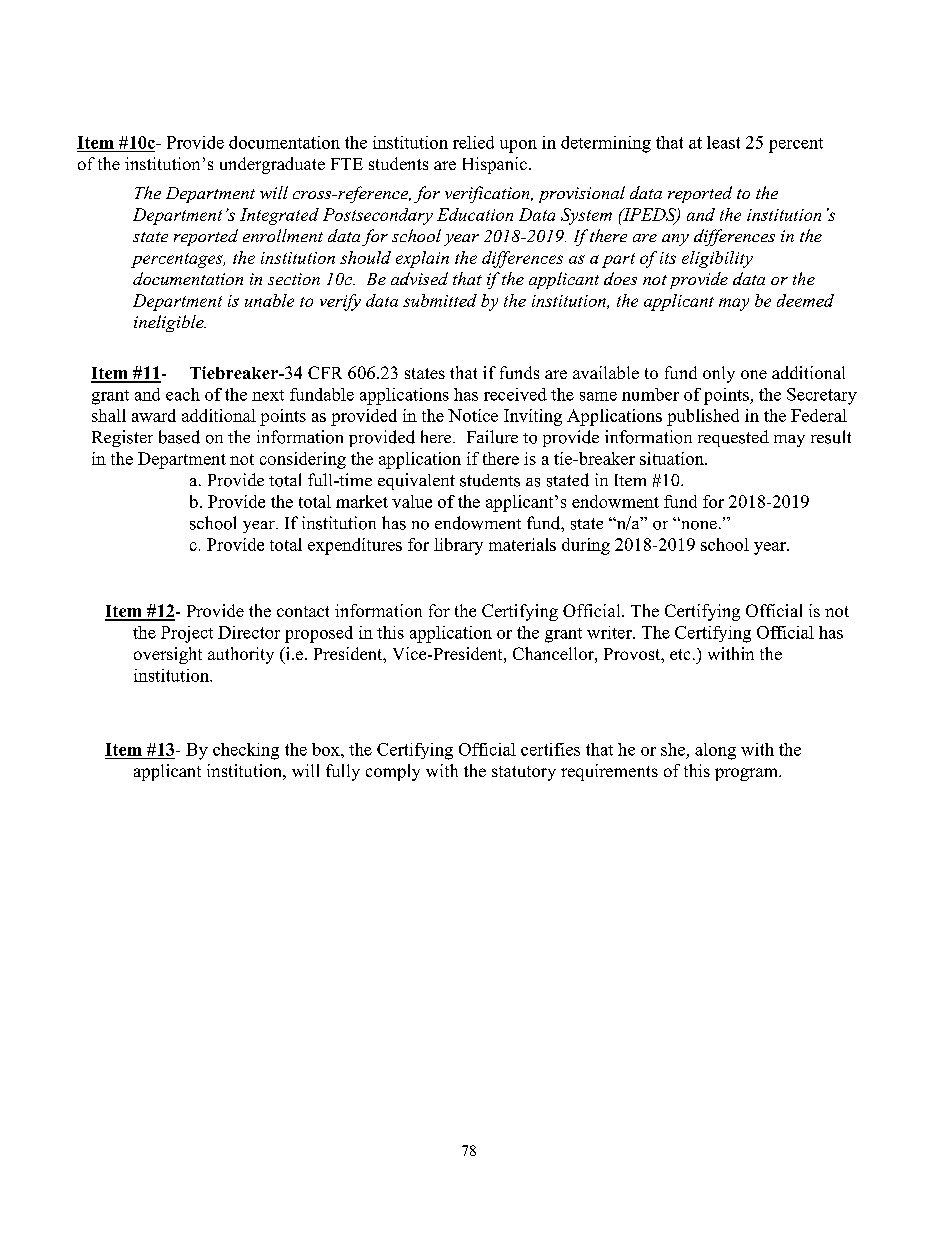 This screenshot has width=952, height=1233. Describe the element at coordinates (733, 438) in the screenshot. I see `requested` at that location.
